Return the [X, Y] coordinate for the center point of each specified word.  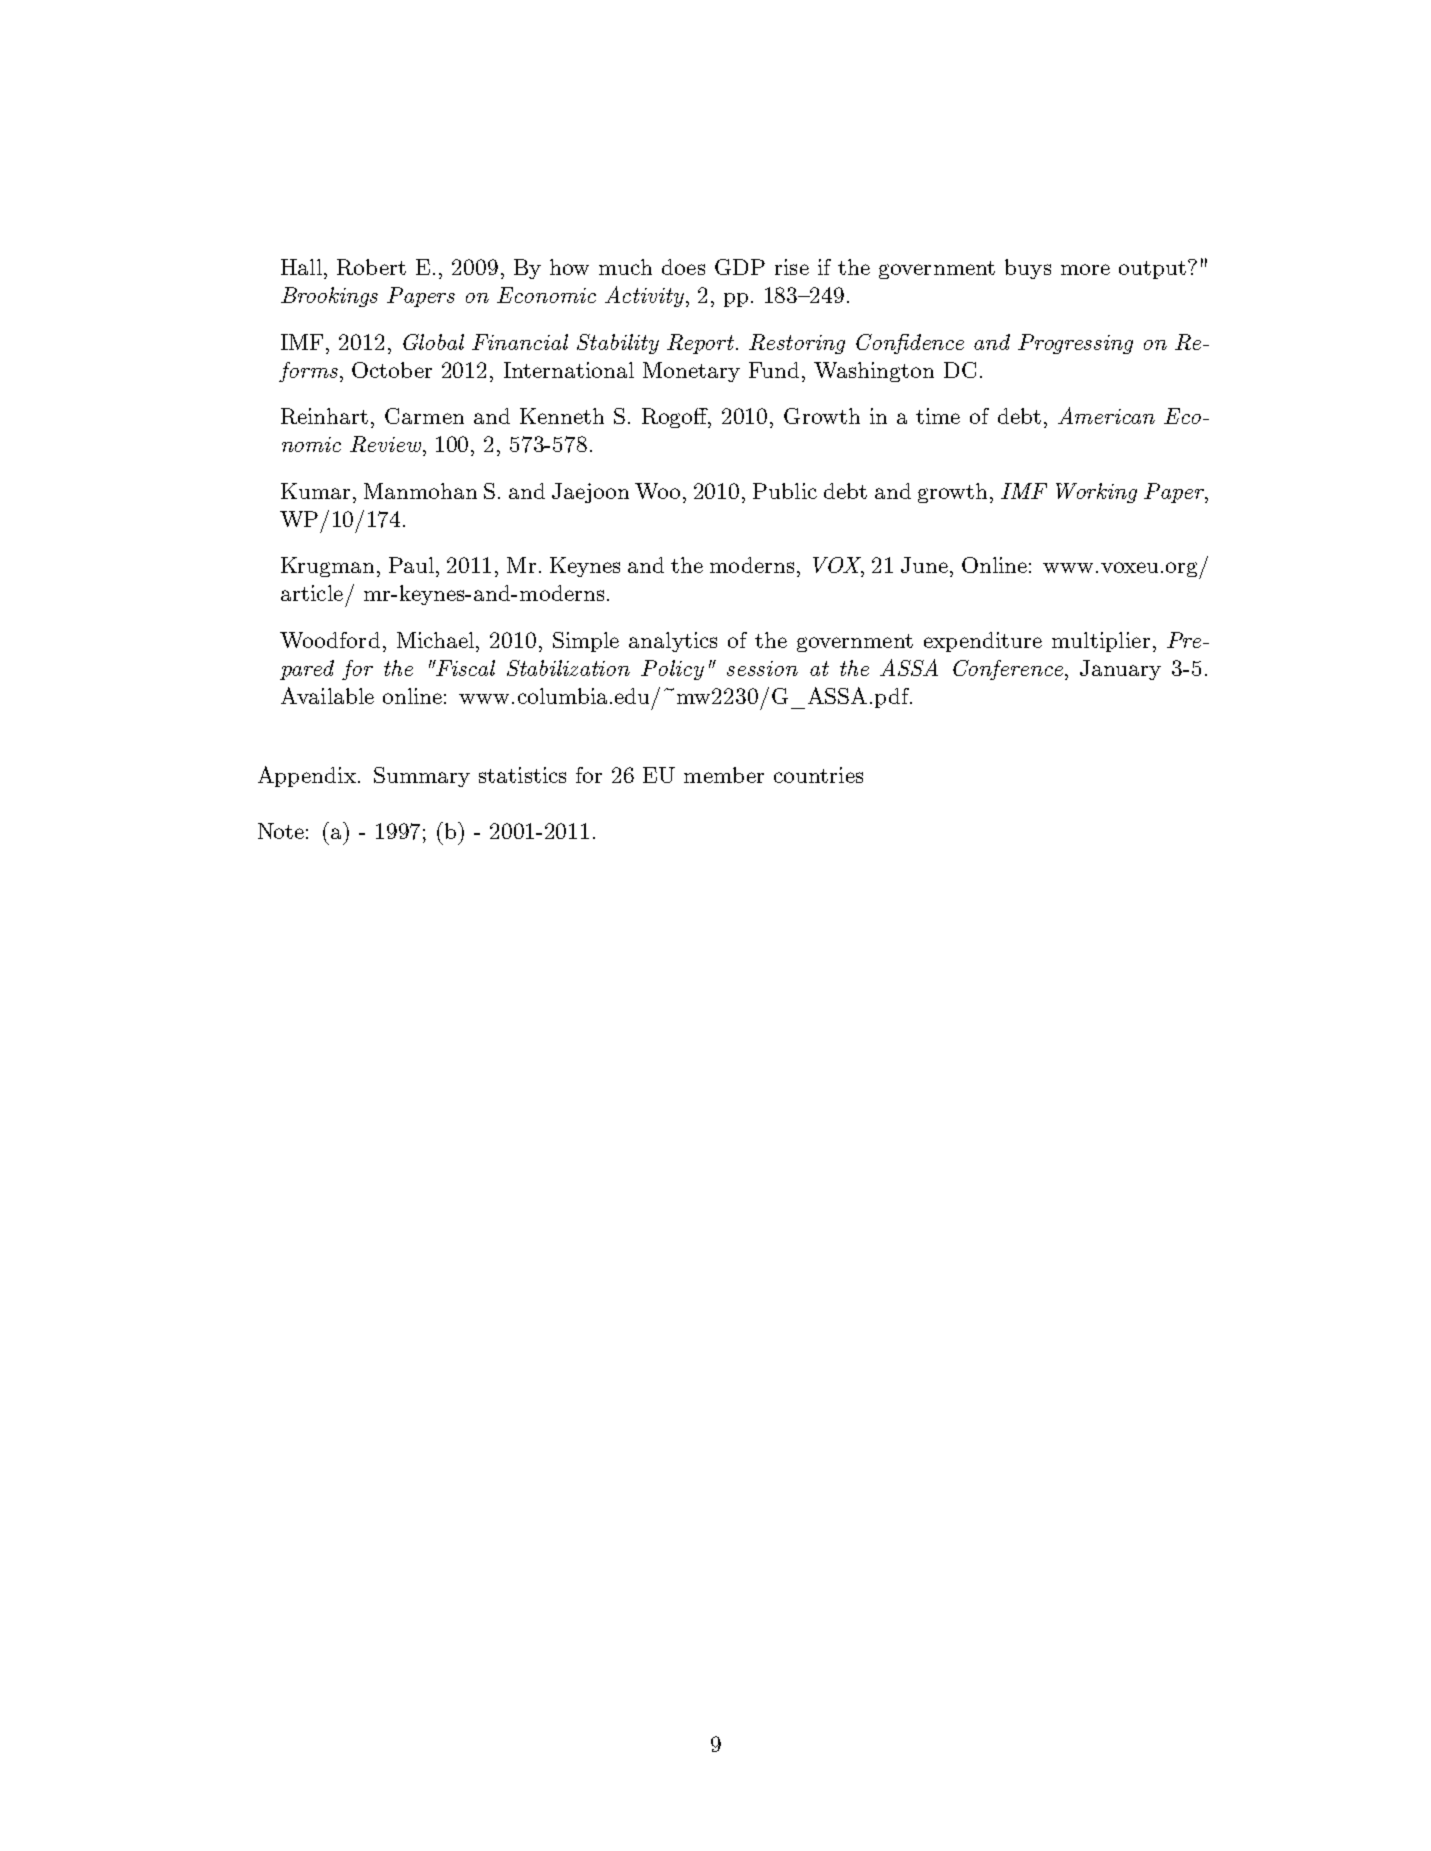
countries [818, 775]
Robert [371, 267]
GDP [740, 267]
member [724, 775]
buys [1028, 269]
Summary [422, 777]
